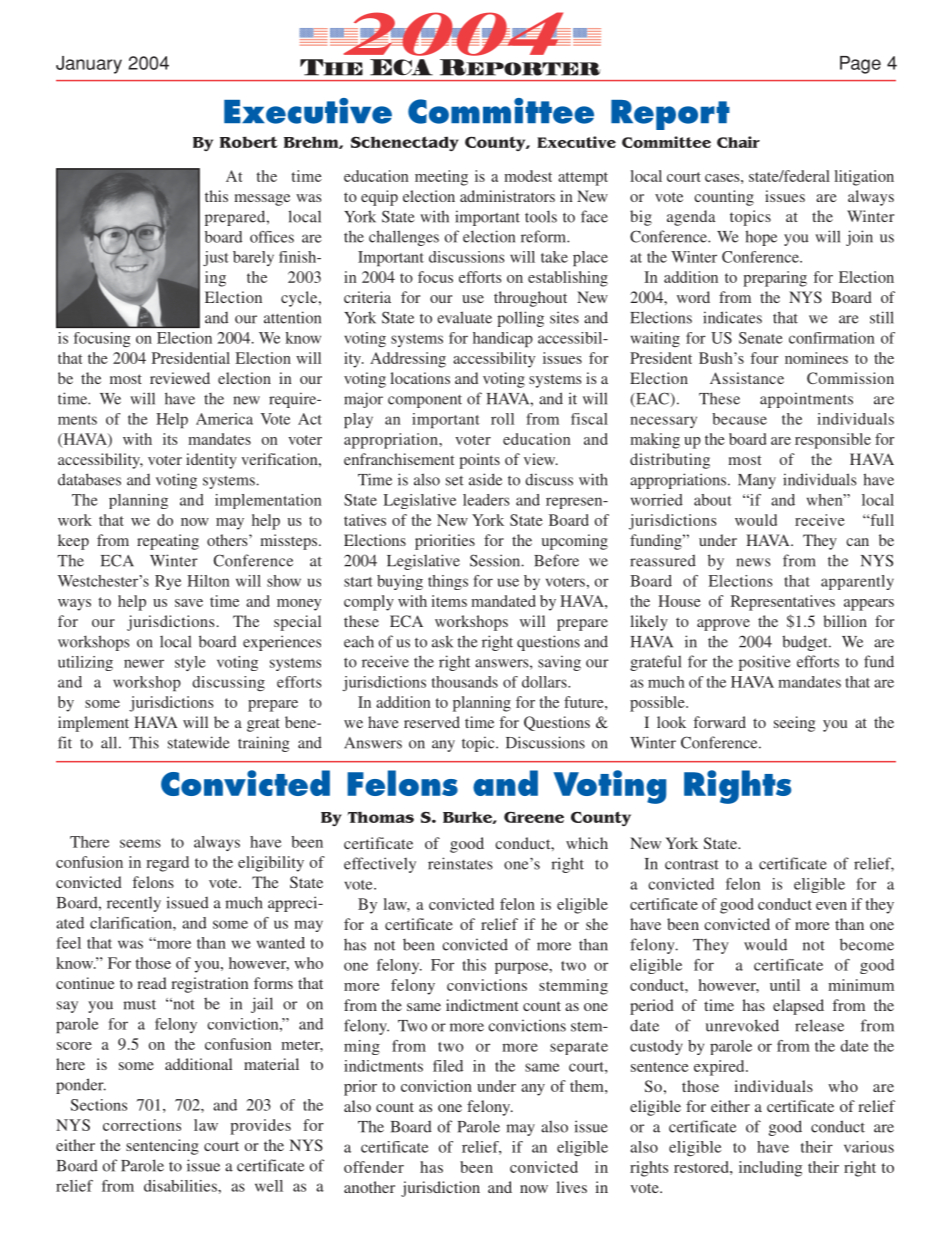 The height and width of the screenshot is (1233, 952). Describe the element at coordinates (775, 279) in the screenshot. I see `preparing` at that location.
